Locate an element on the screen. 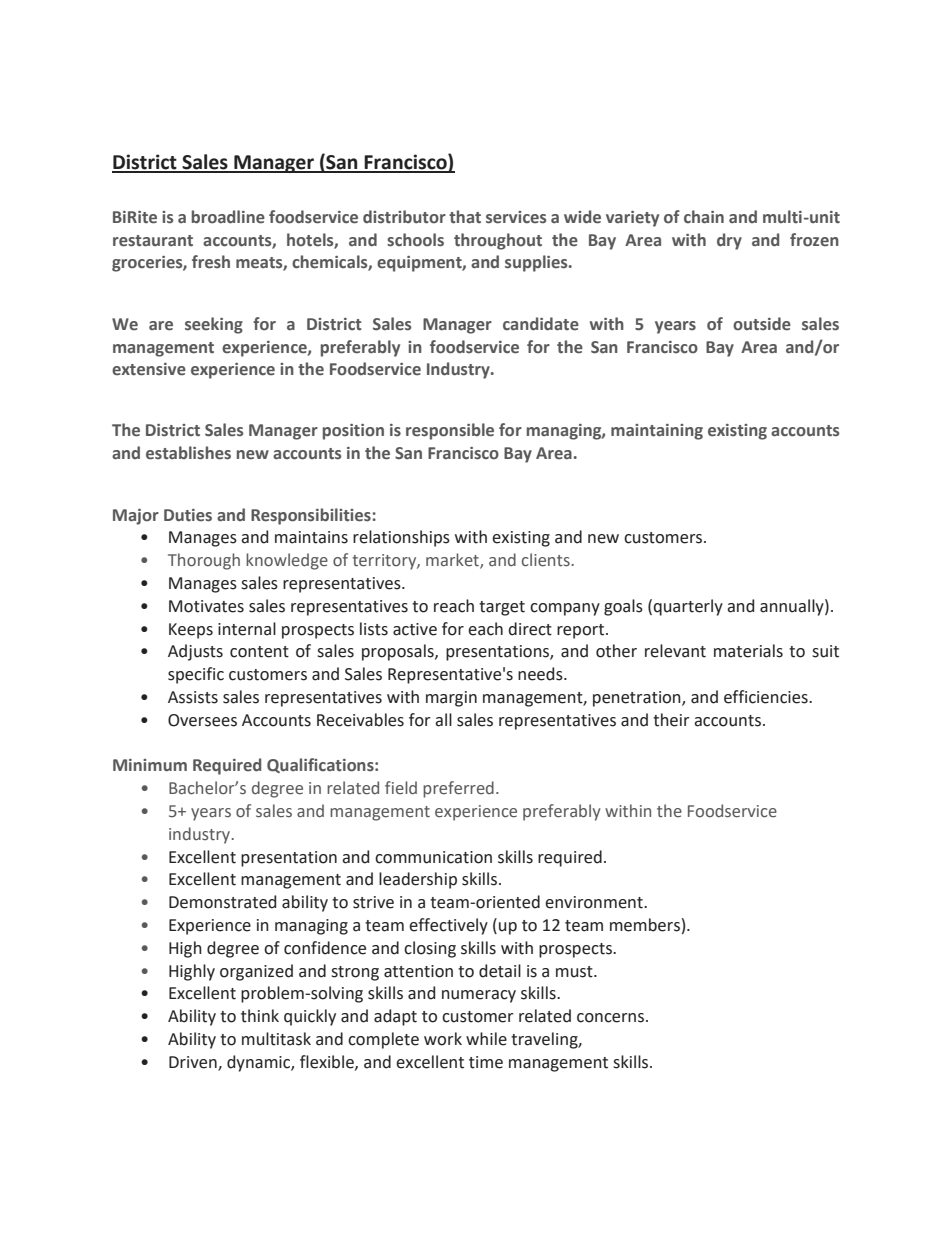  dry is located at coordinates (729, 241).
